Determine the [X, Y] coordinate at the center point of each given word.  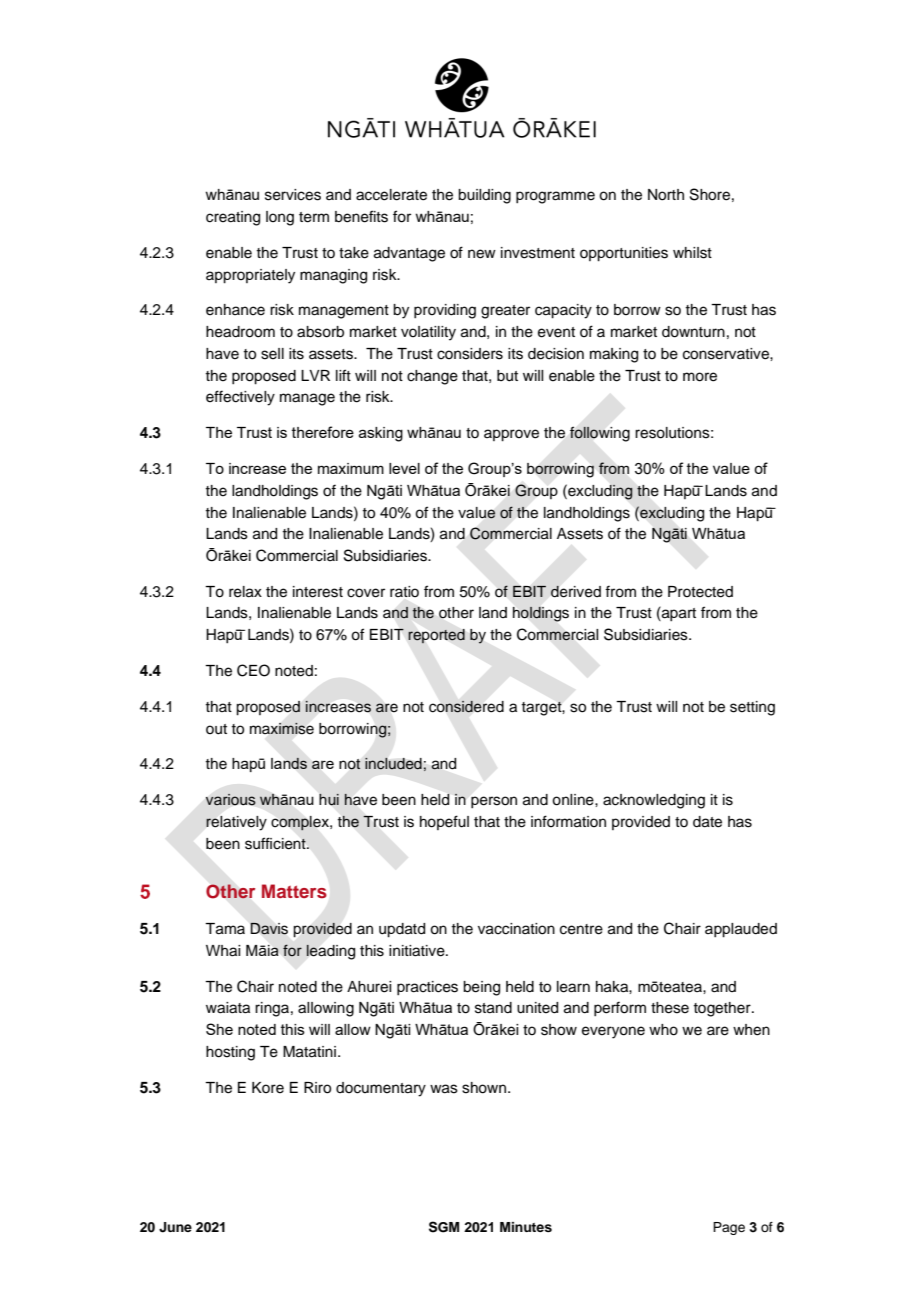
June [175, 1227]
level [404, 468]
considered [466, 706]
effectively [240, 398]
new [482, 254]
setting [752, 708]
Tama [225, 929]
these [670, 1008]
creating [233, 218]
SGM [444, 1227]
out [216, 729]
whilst [692, 253]
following [600, 434]
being [481, 988]
